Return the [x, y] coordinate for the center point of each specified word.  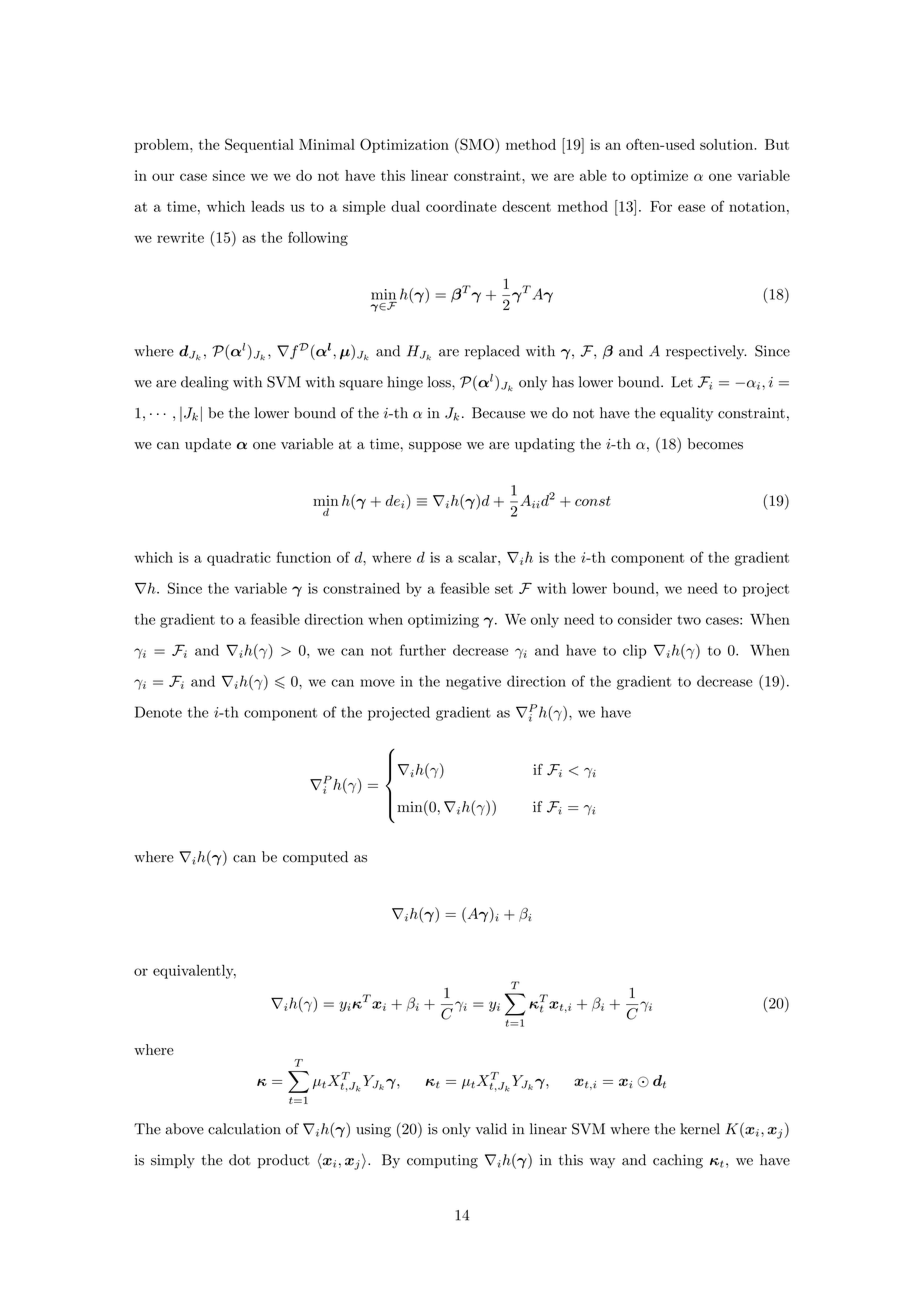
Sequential [259, 145]
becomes [715, 444]
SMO [477, 145]
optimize [659, 177]
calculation [244, 1129]
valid [491, 1129]
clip [634, 651]
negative [473, 683]
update [208, 445]
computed [315, 858]
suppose [435, 447]
